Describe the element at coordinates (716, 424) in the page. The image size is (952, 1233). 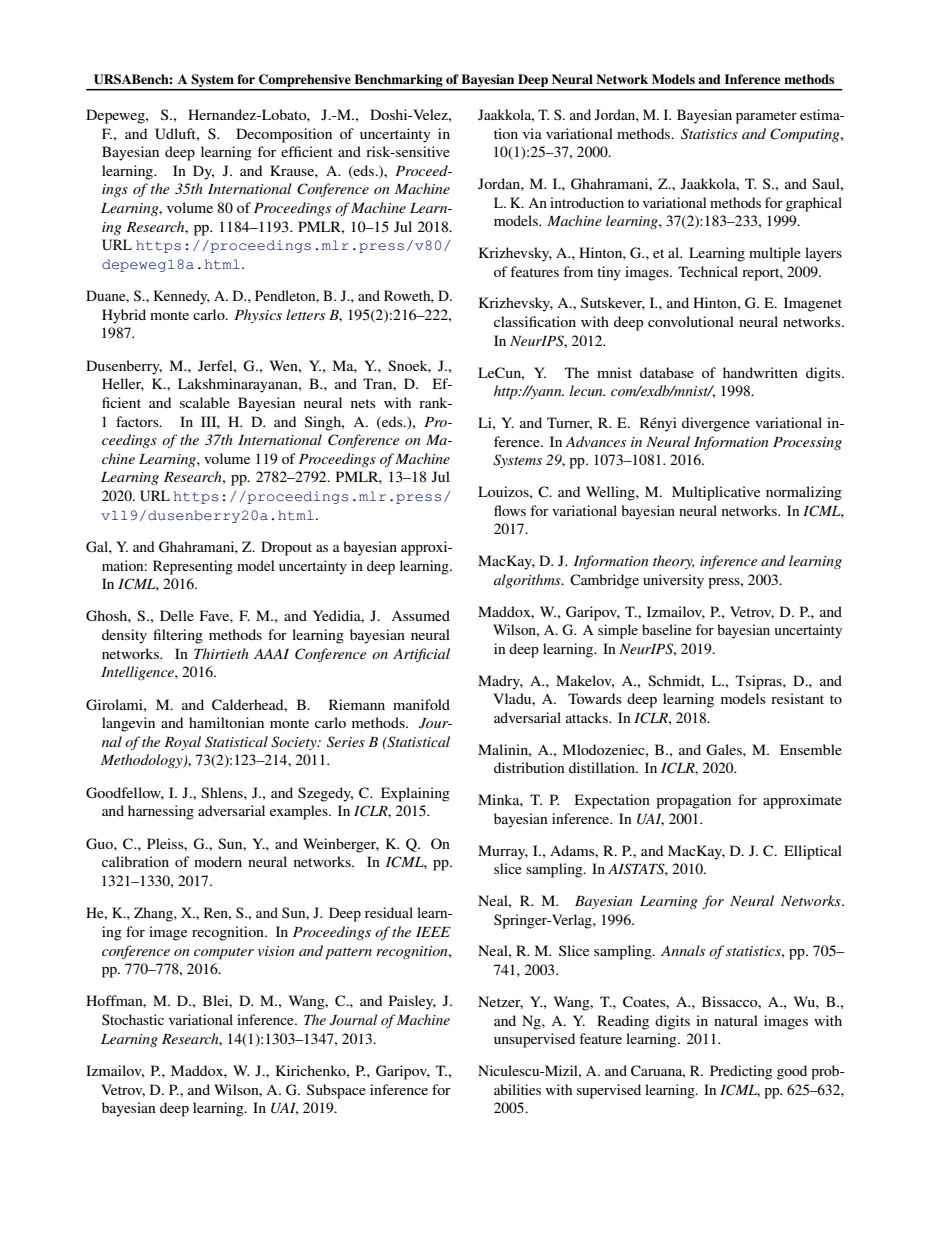
I see `divergence` at that location.
